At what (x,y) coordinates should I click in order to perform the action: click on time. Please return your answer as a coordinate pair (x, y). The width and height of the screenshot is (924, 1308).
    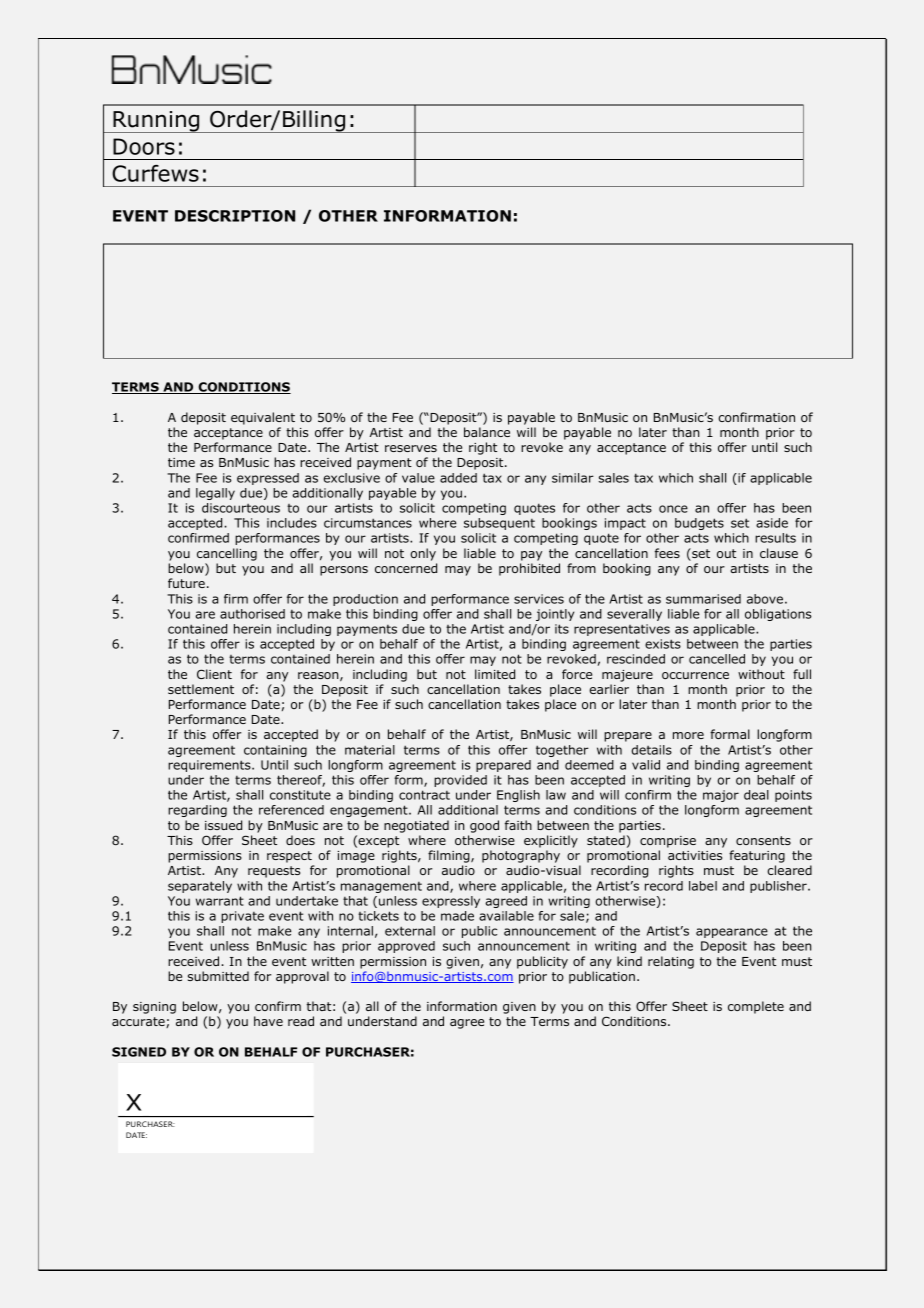
    Looking at the image, I should click on (181, 462).
